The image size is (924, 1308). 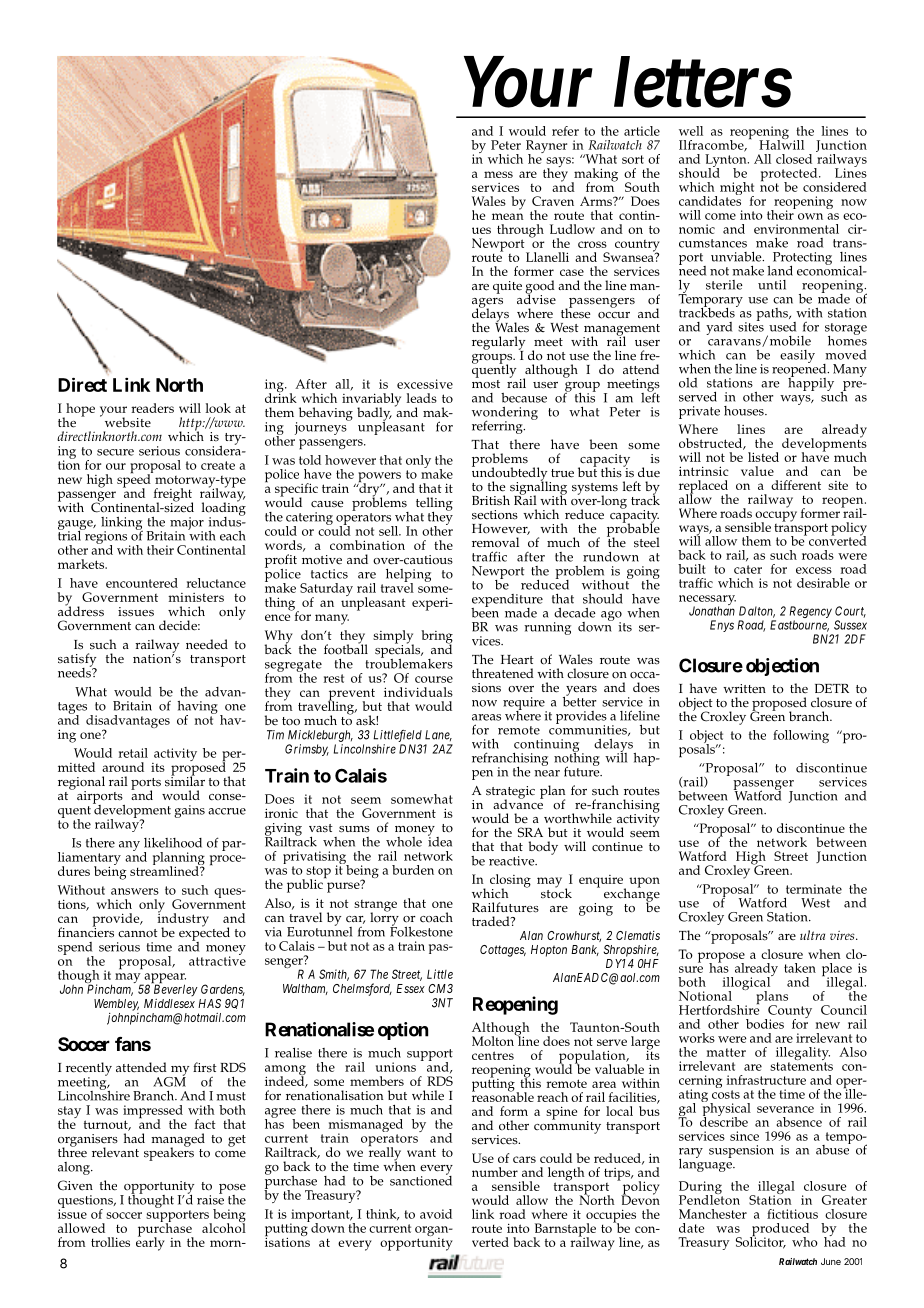 I want to click on illogical, so click(x=748, y=984).
